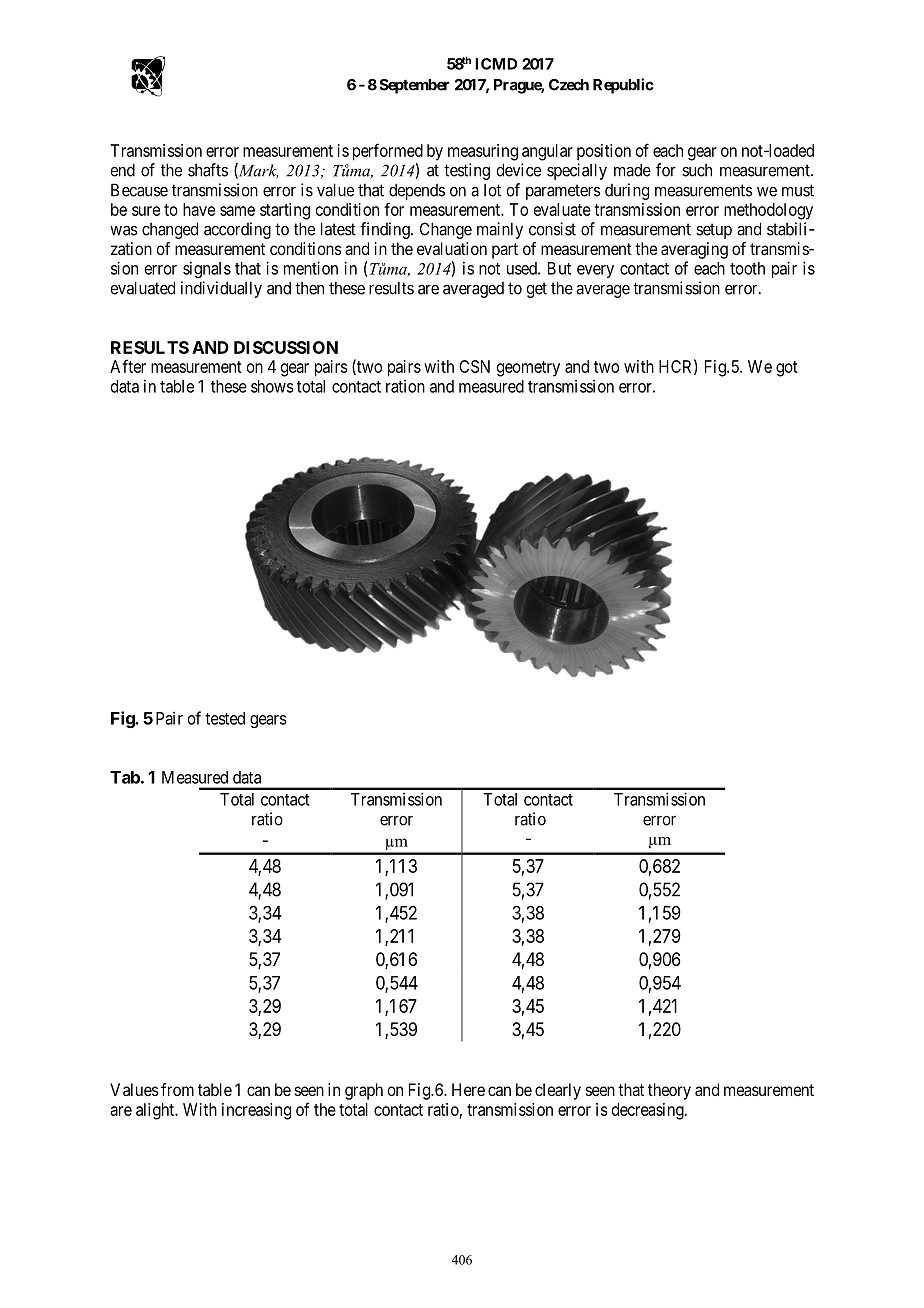 This page has height=1308, width=924. Describe the element at coordinates (225, 718) in the page. I see `tested` at that location.
